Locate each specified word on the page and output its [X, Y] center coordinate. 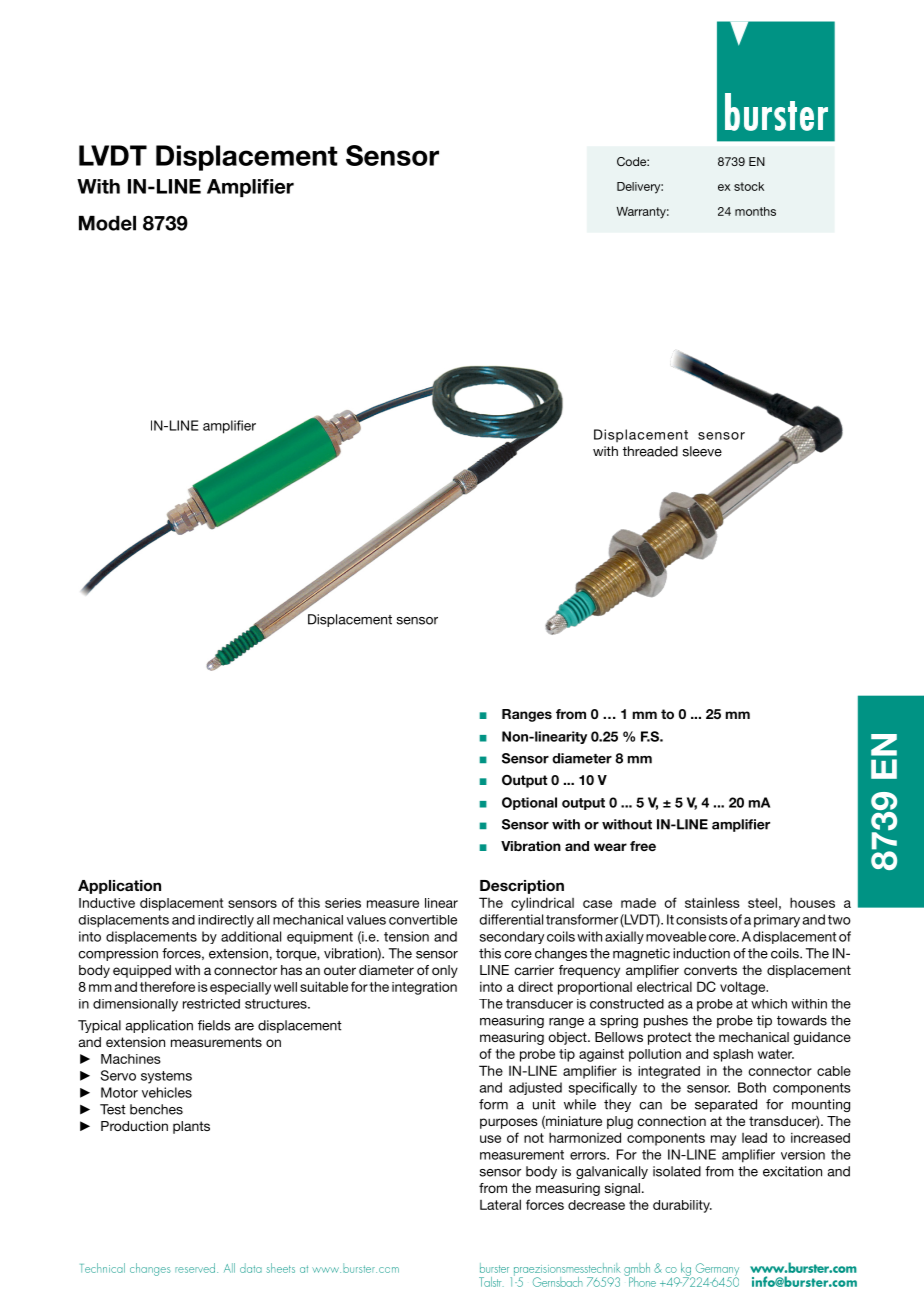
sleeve [702, 451]
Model [107, 223]
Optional [529, 803]
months [755, 211]
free [643, 846]
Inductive [107, 903]
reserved [195, 1268]
